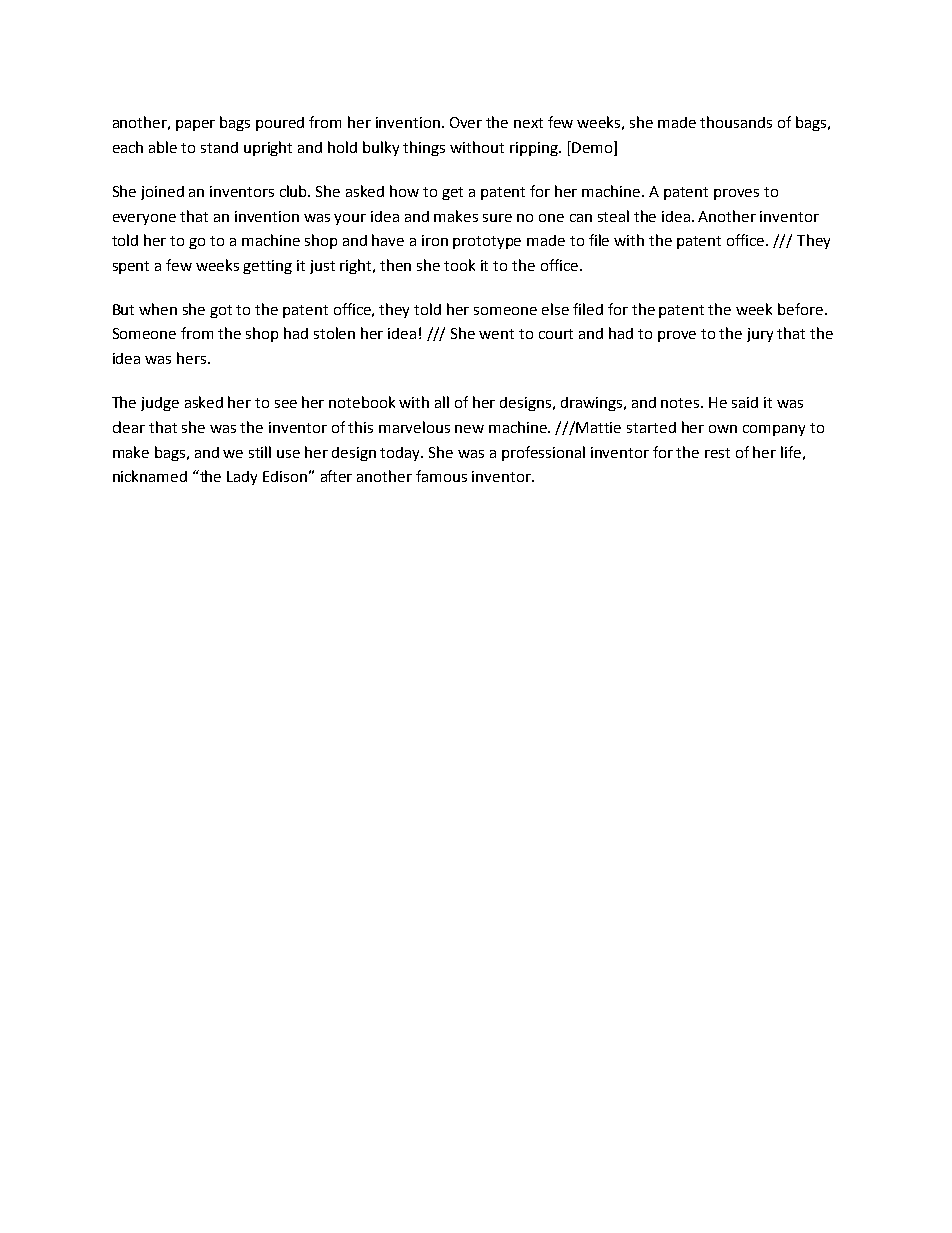 The image size is (952, 1233). Describe the element at coordinates (195, 125) in the document. I see `paper` at that location.
